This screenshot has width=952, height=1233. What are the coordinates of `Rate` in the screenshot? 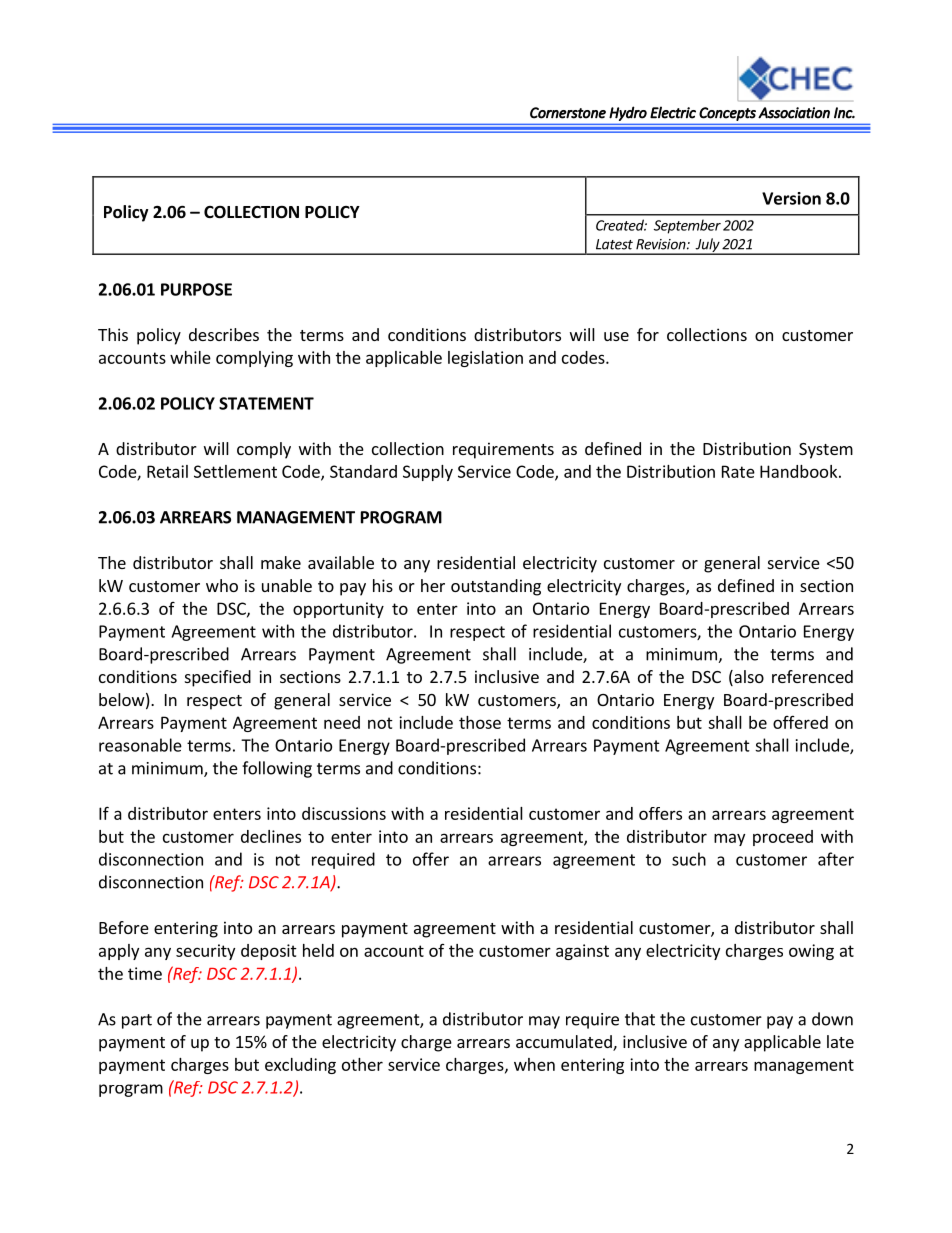 It's located at (738, 471).
